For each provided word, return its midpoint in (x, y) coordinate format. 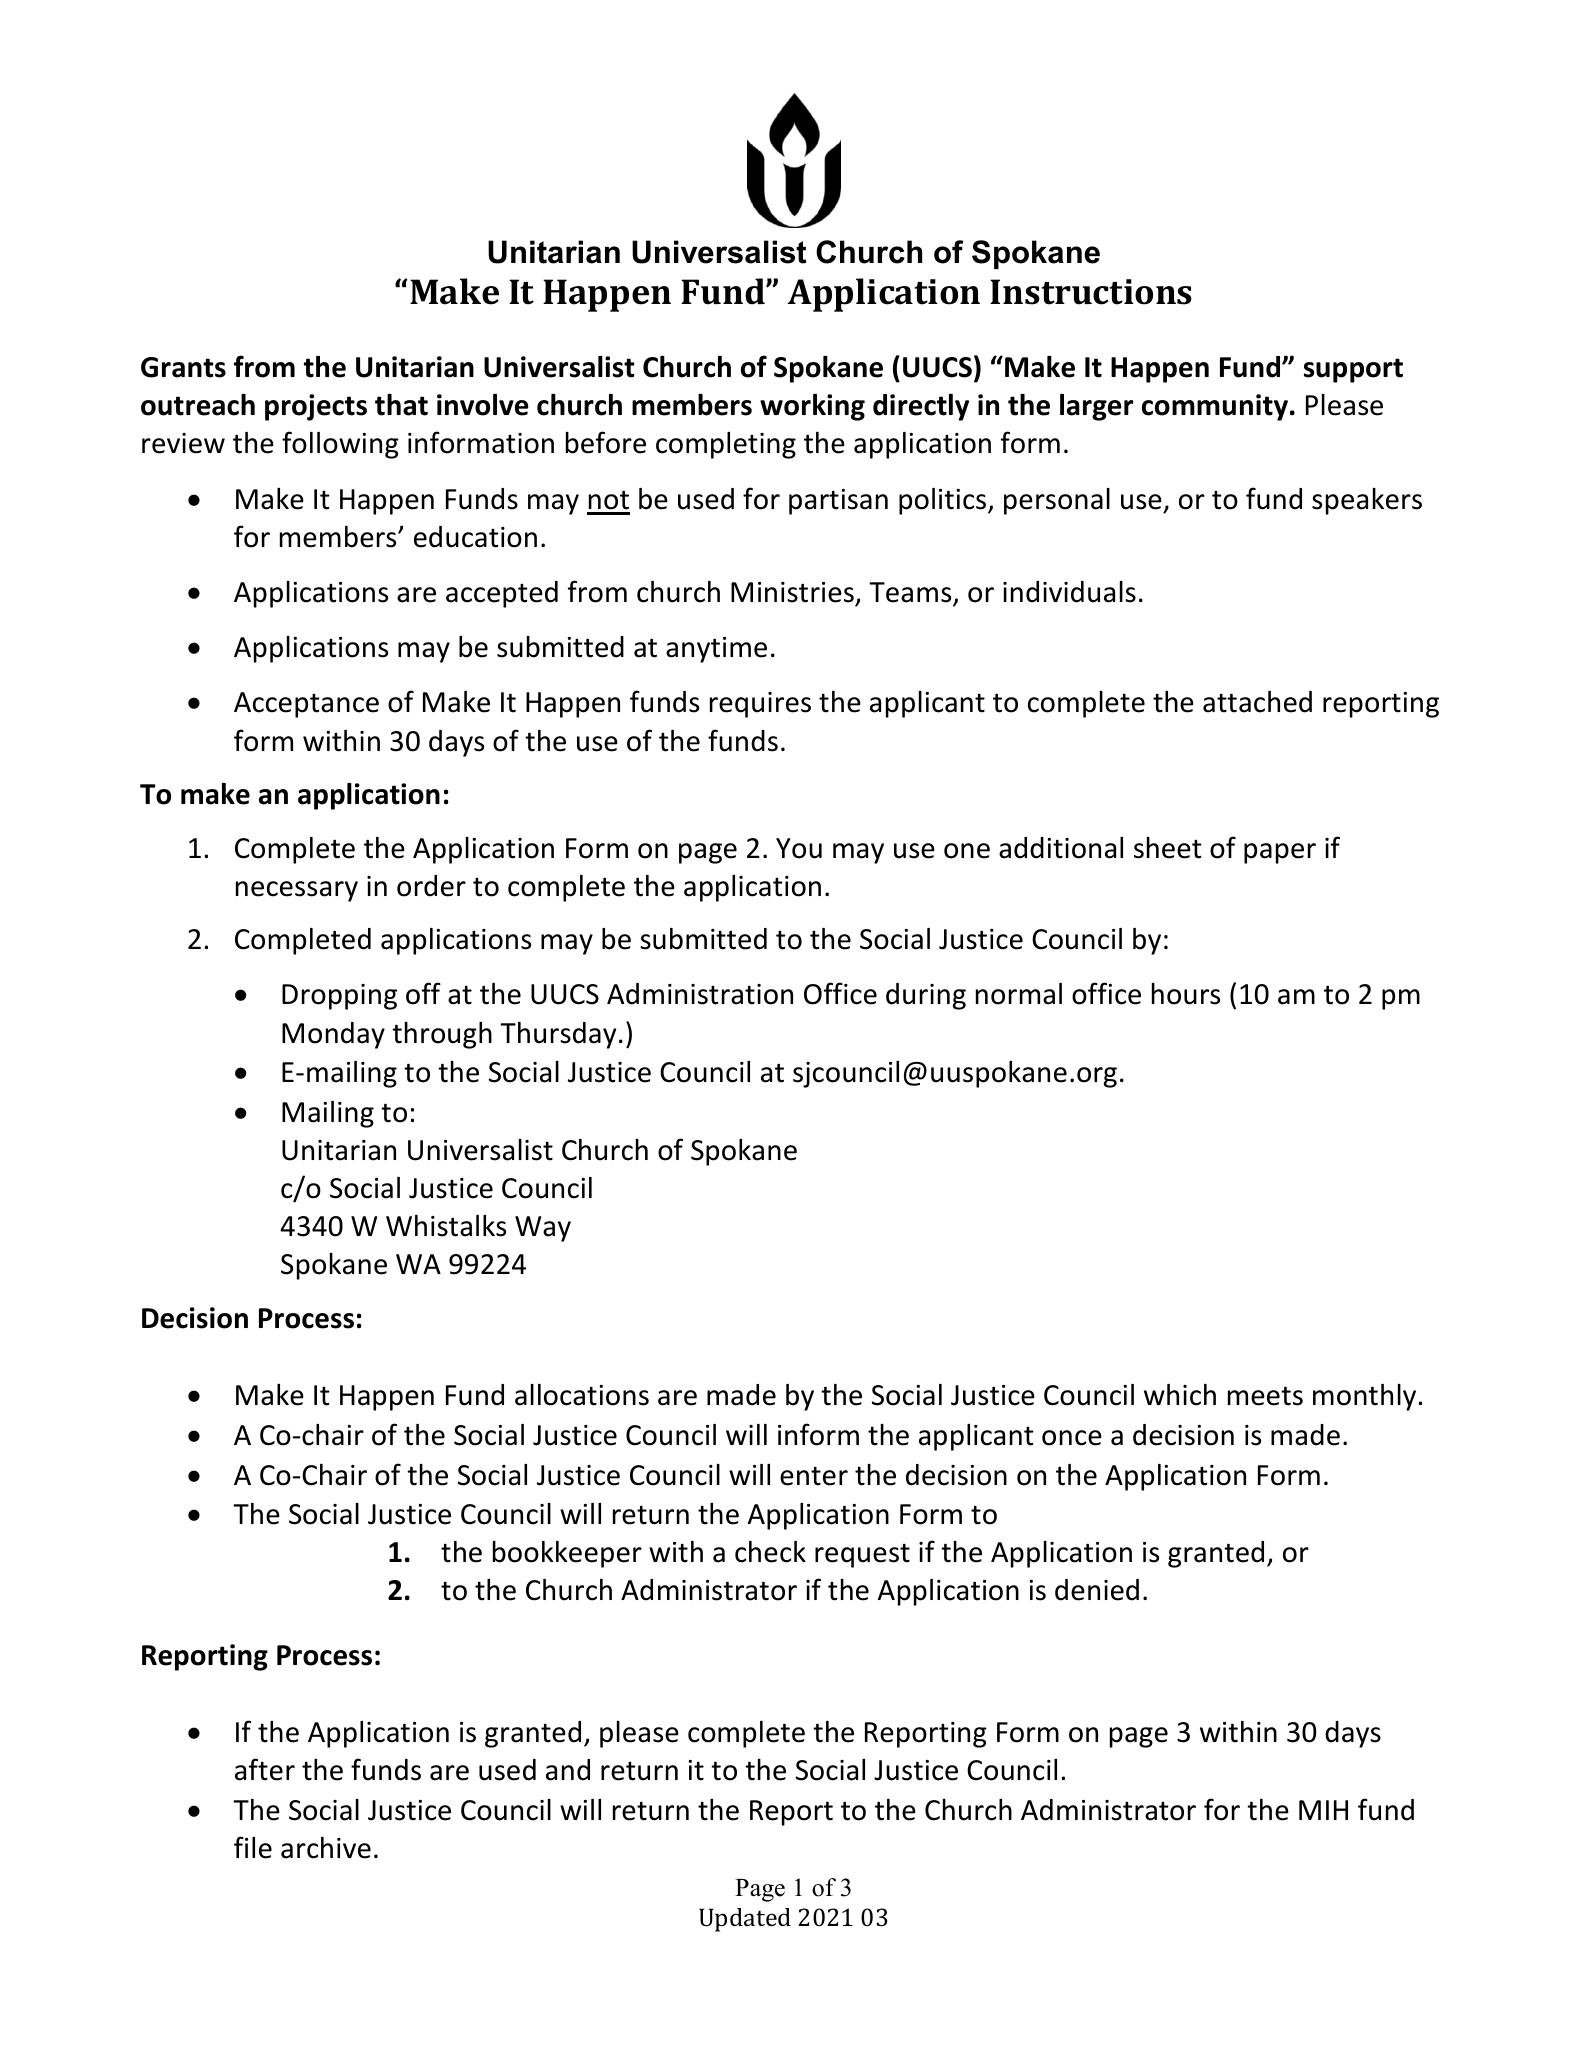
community (1215, 407)
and (568, 1770)
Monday (333, 1035)
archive (326, 1848)
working (812, 407)
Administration (700, 994)
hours (1186, 994)
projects (316, 407)
